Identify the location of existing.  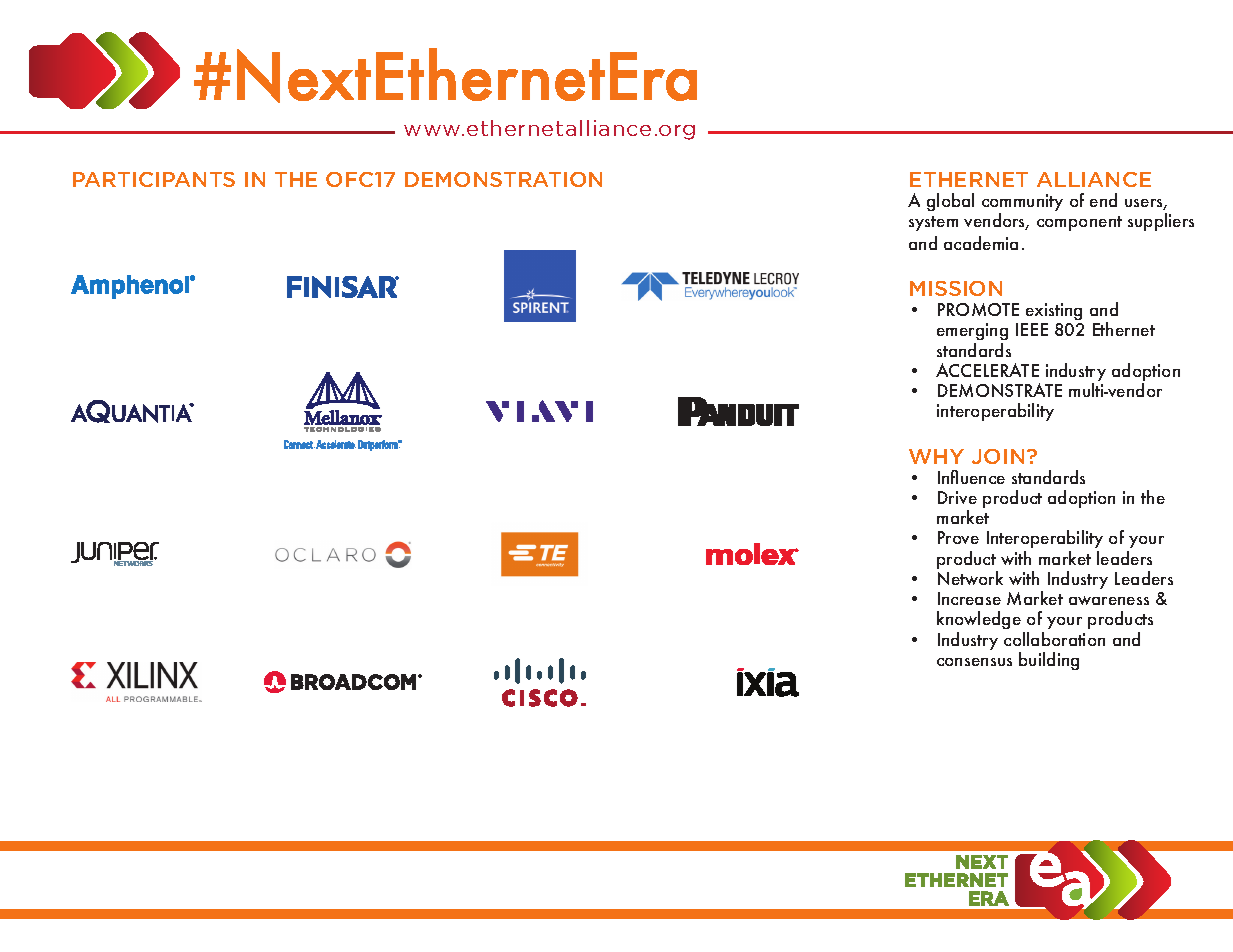
(1053, 313).
